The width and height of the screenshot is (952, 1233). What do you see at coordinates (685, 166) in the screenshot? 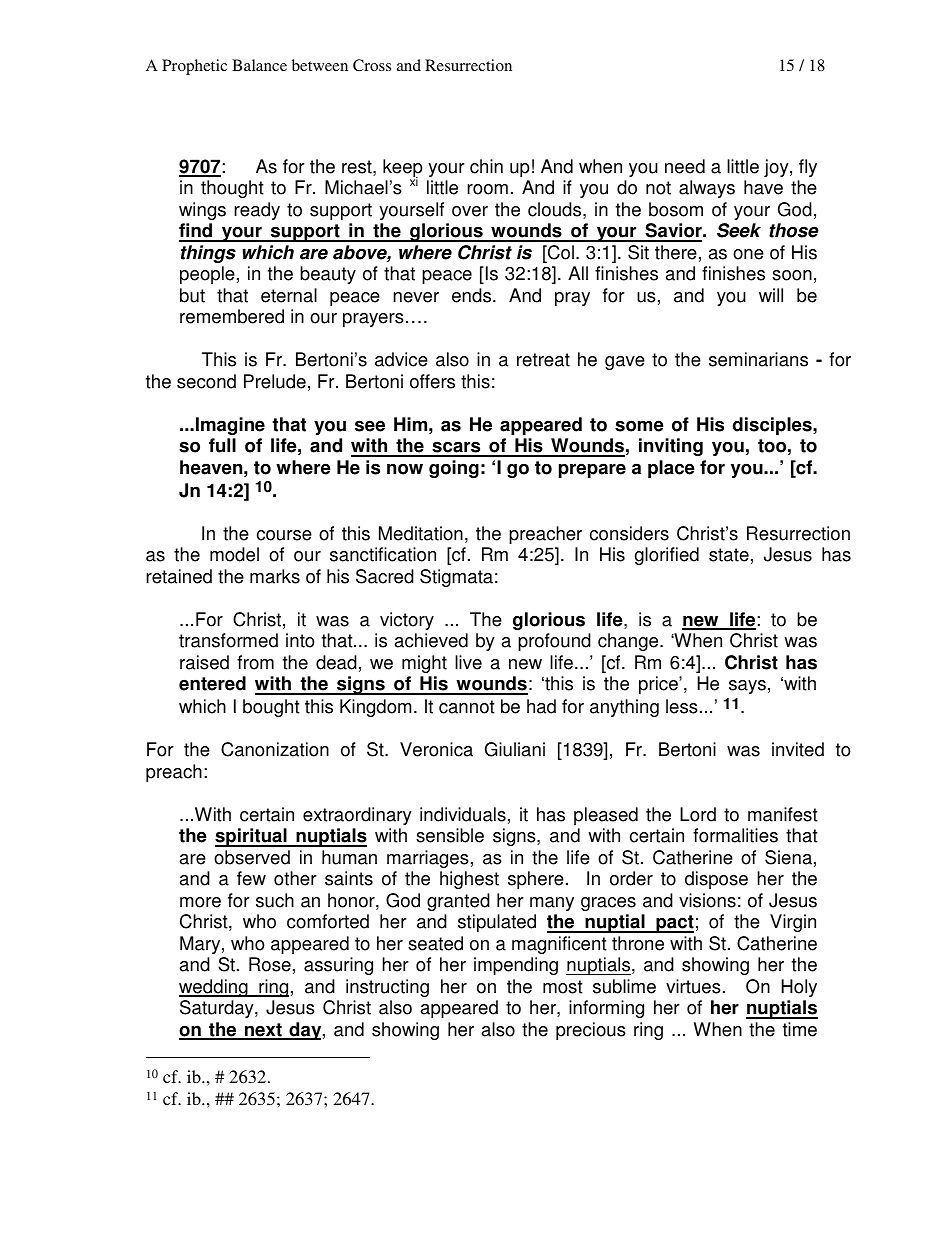
I see `need` at bounding box center [685, 166].
